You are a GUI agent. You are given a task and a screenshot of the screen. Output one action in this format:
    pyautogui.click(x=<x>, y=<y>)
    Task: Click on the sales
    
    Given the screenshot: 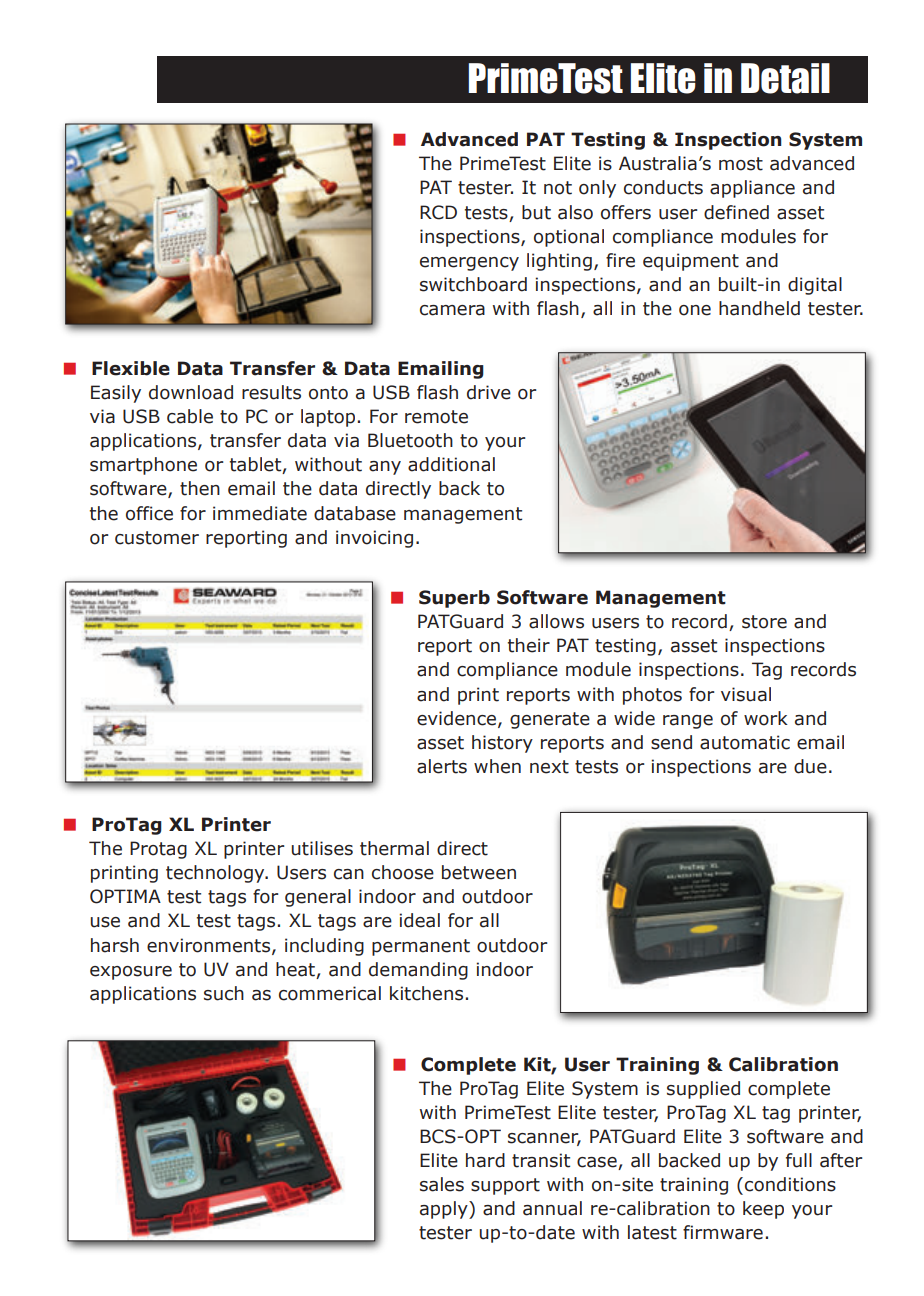 What is the action you would take?
    pyautogui.click(x=442, y=1184)
